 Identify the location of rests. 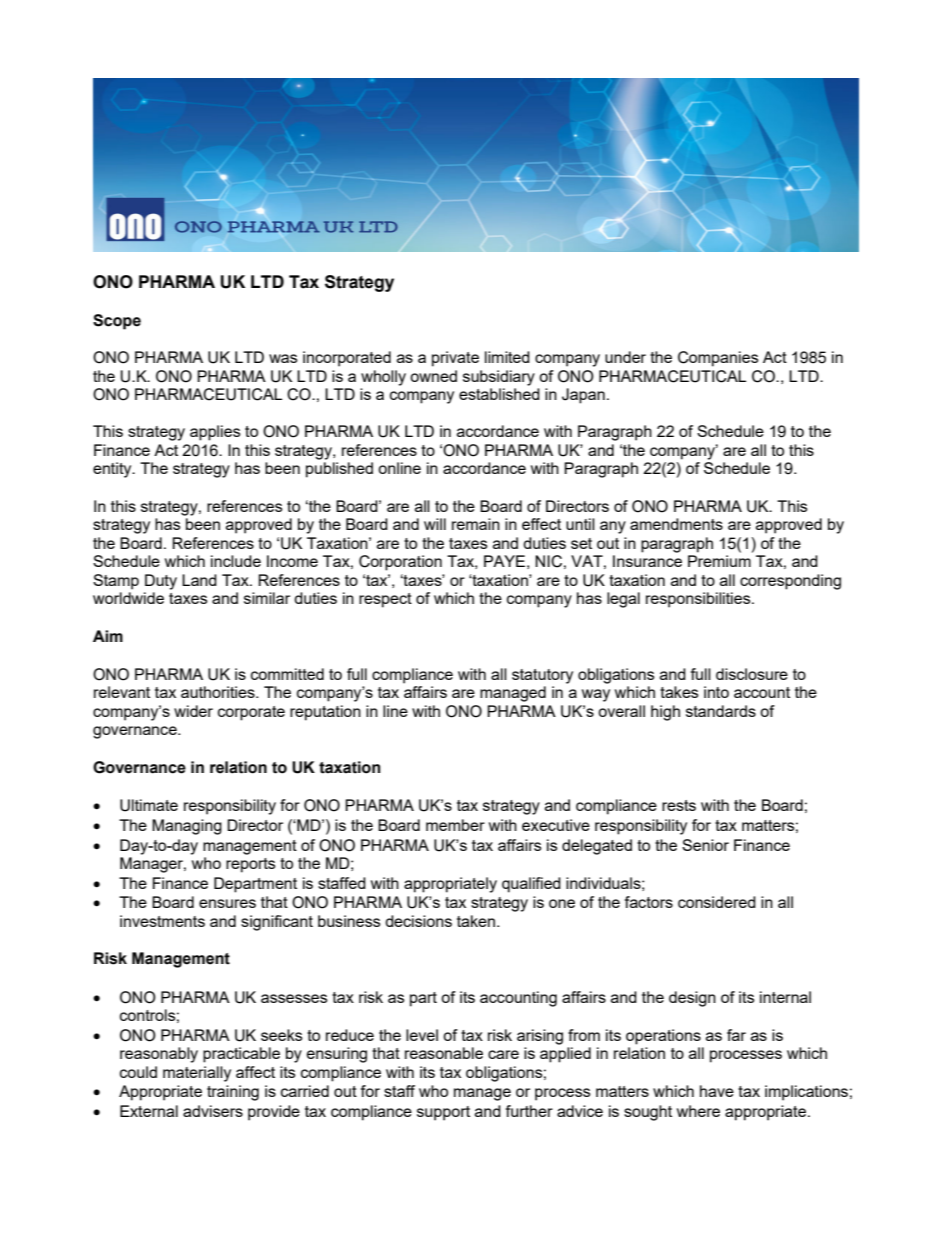
(679, 805).
